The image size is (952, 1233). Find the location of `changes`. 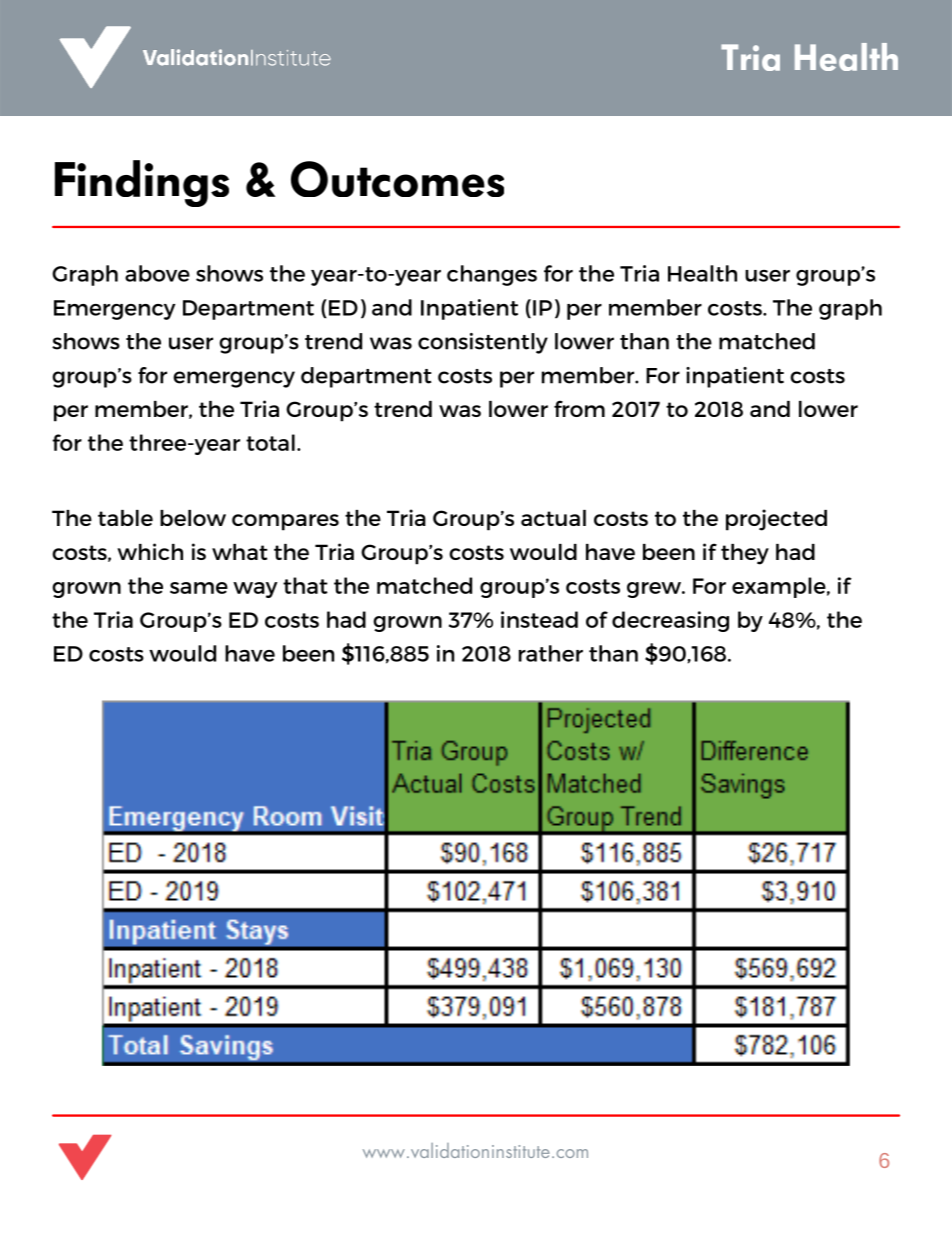

changes is located at coordinates (492, 275).
